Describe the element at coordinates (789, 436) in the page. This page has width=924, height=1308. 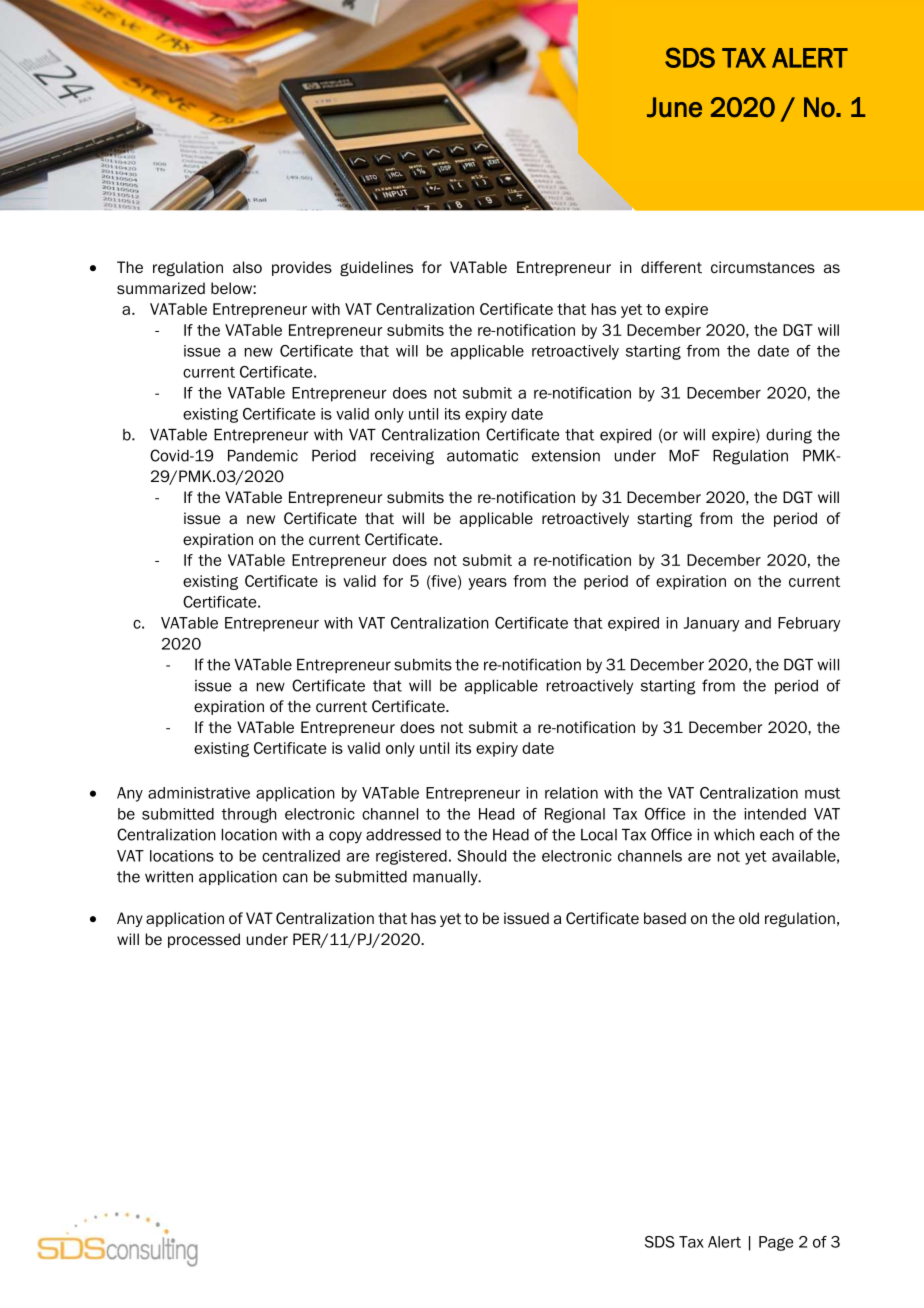
I see `during` at that location.
